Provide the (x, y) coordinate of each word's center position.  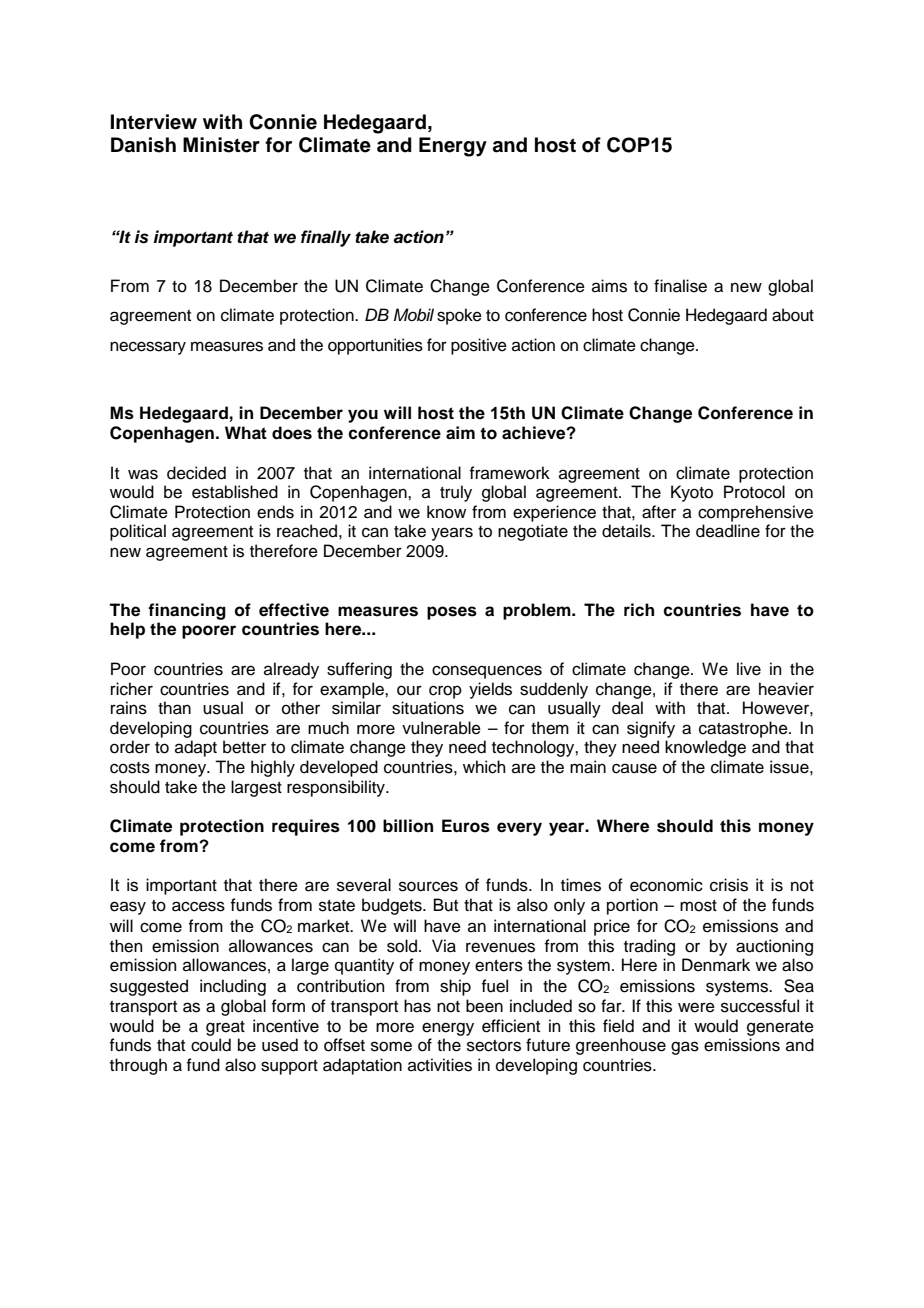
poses (452, 613)
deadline (728, 531)
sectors (494, 1046)
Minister (221, 145)
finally (326, 238)
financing (187, 611)
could (211, 1045)
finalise (680, 286)
